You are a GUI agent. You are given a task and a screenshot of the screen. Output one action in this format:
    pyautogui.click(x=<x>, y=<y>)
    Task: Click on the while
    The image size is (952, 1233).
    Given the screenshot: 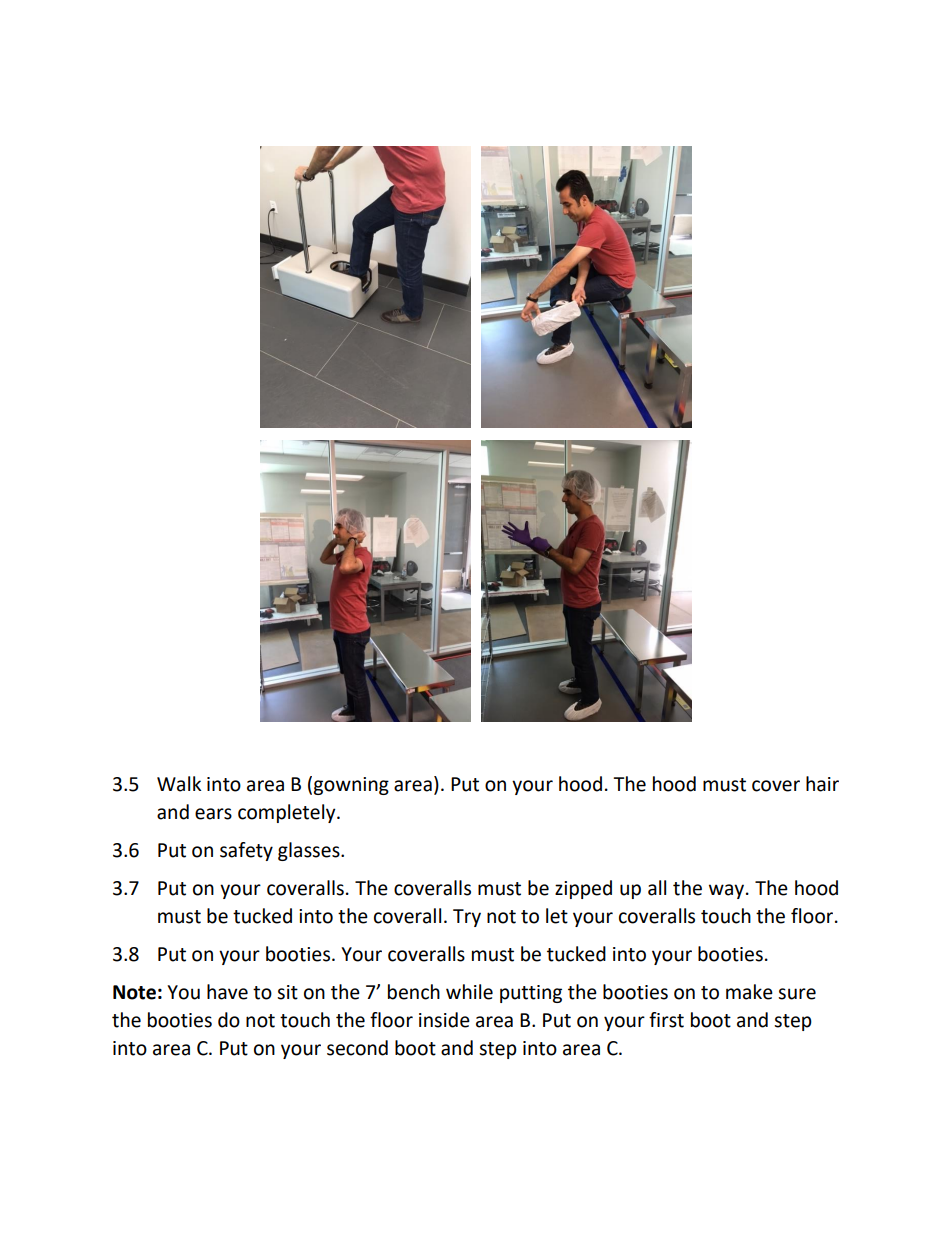 What is the action you would take?
    pyautogui.click(x=469, y=992)
